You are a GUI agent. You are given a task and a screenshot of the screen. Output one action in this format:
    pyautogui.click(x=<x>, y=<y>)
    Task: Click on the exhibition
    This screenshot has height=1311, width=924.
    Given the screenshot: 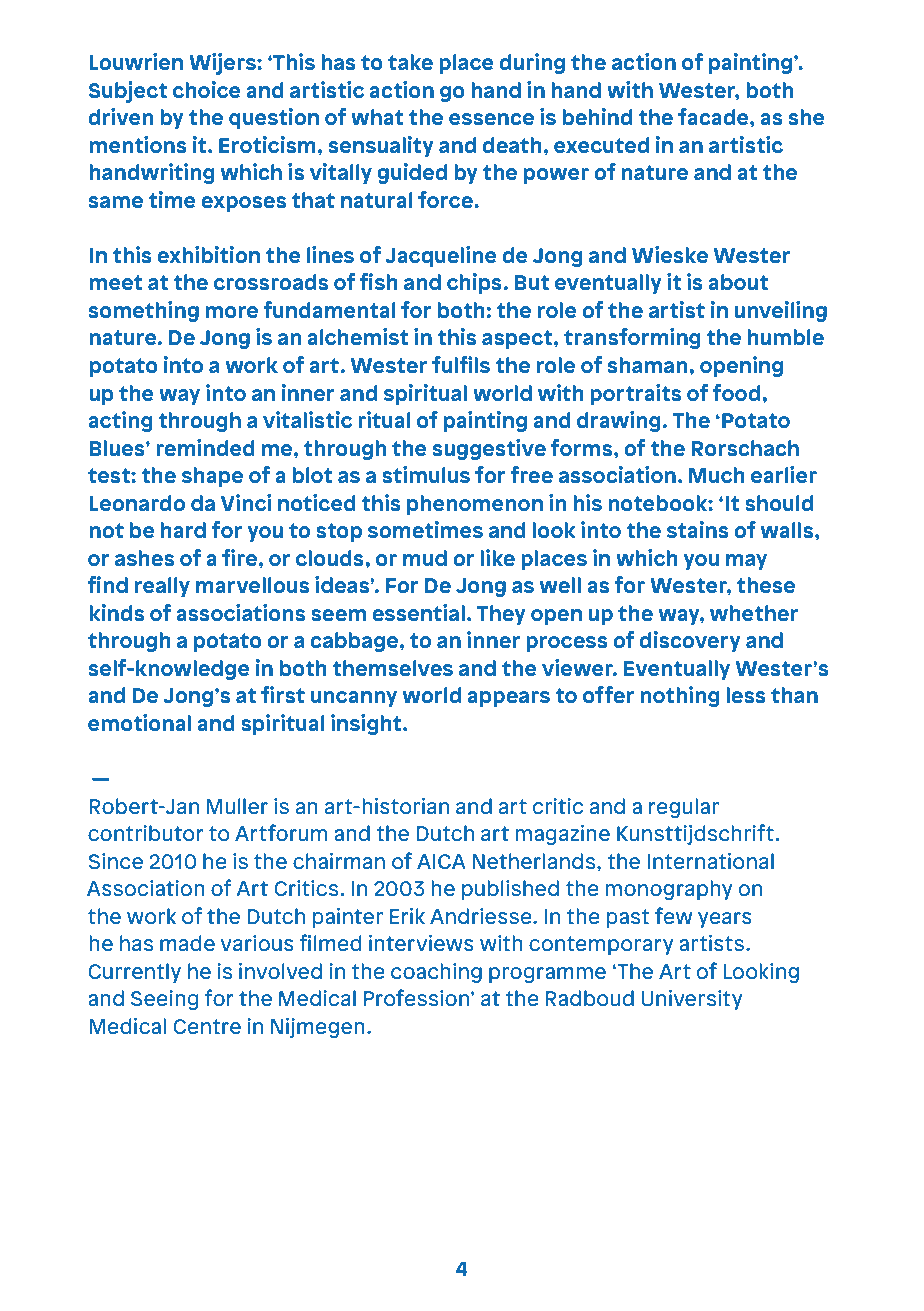 What is the action you would take?
    pyautogui.click(x=208, y=254)
